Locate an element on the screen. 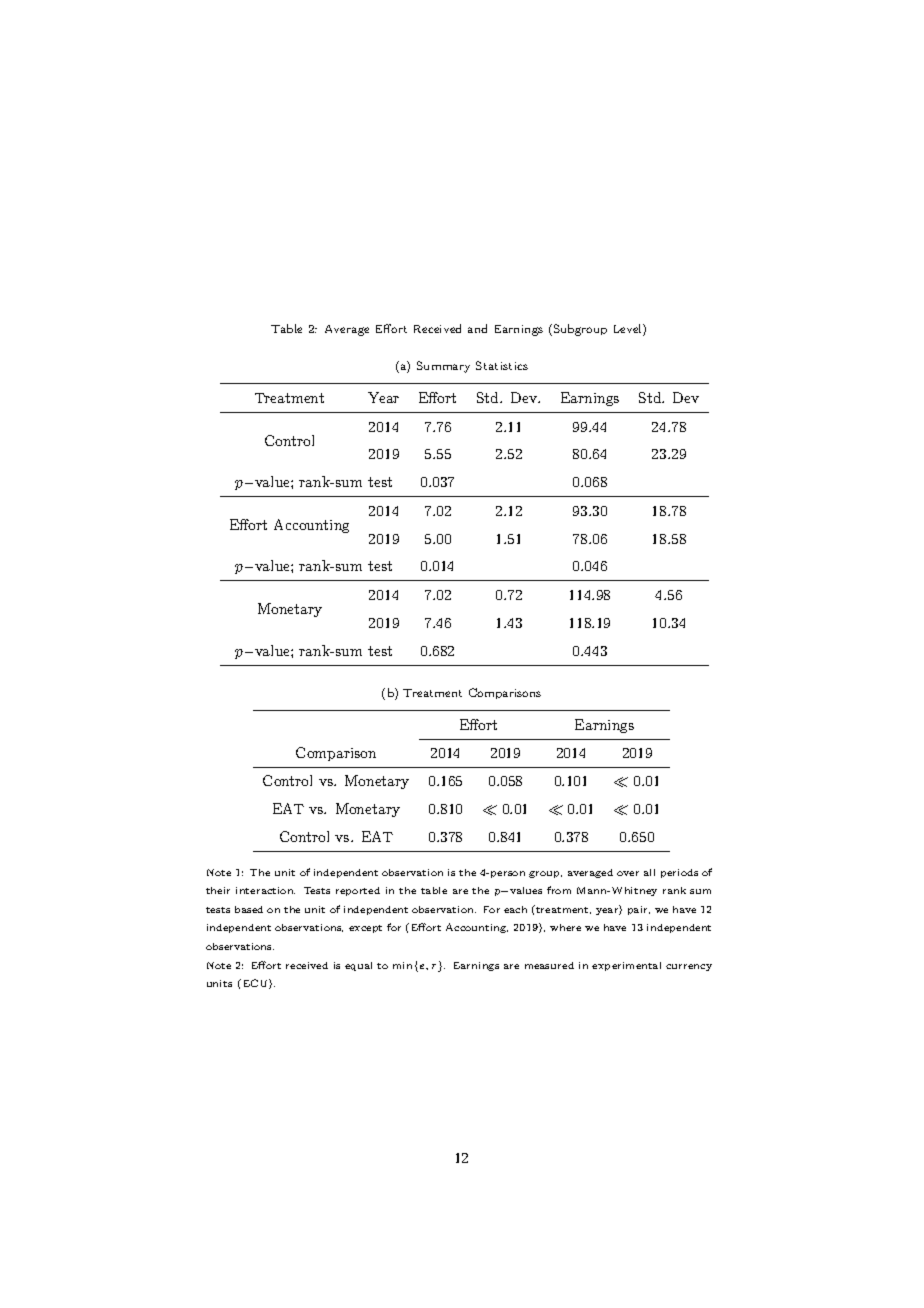 The width and height of the screenshot is (924, 1308). their is located at coordinates (218, 890).
